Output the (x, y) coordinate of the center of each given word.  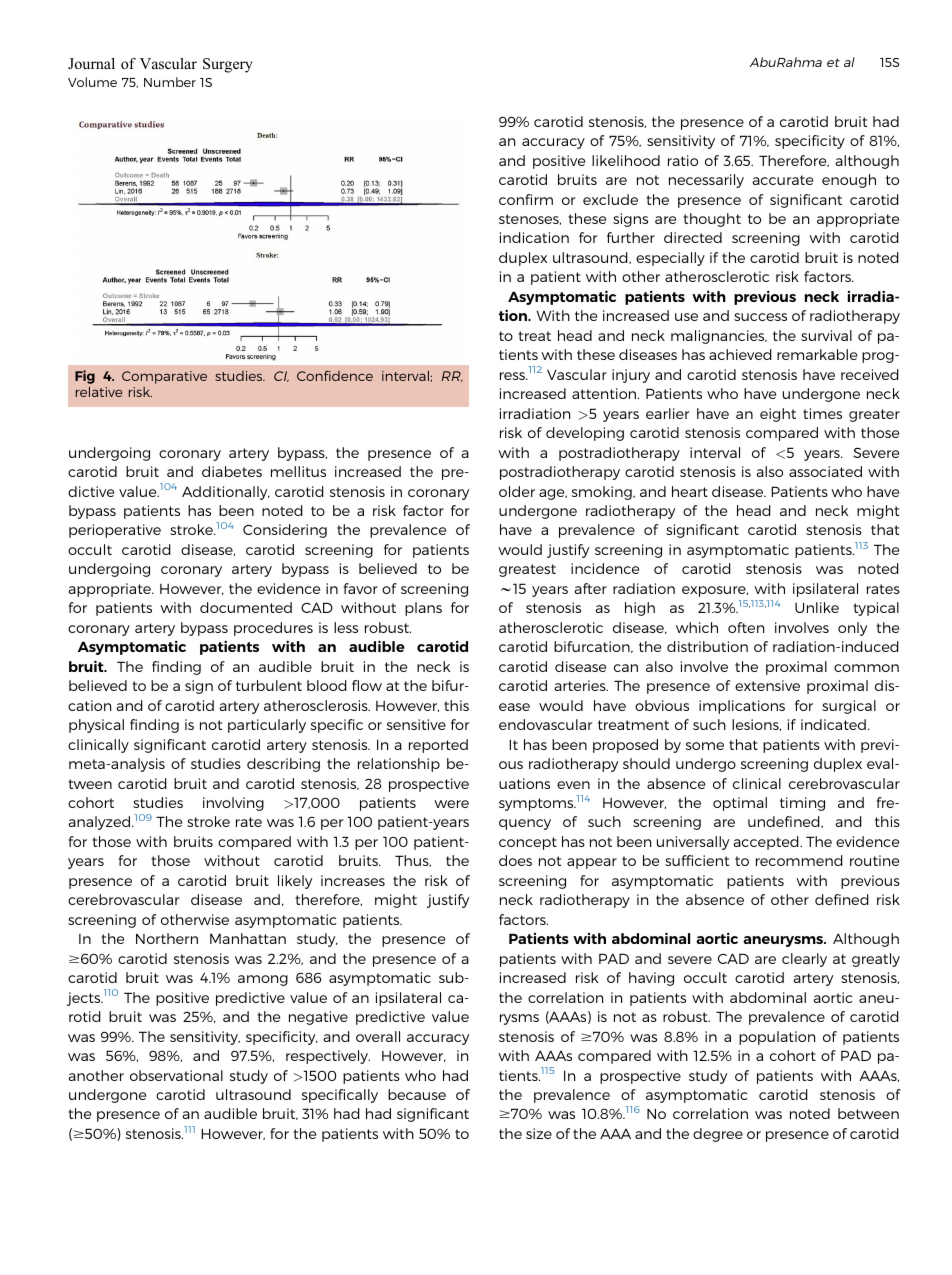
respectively (328, 1057)
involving (233, 804)
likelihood (626, 160)
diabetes (232, 471)
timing (802, 804)
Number (170, 82)
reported (438, 746)
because (417, 1094)
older (517, 491)
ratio (683, 160)
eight (778, 415)
